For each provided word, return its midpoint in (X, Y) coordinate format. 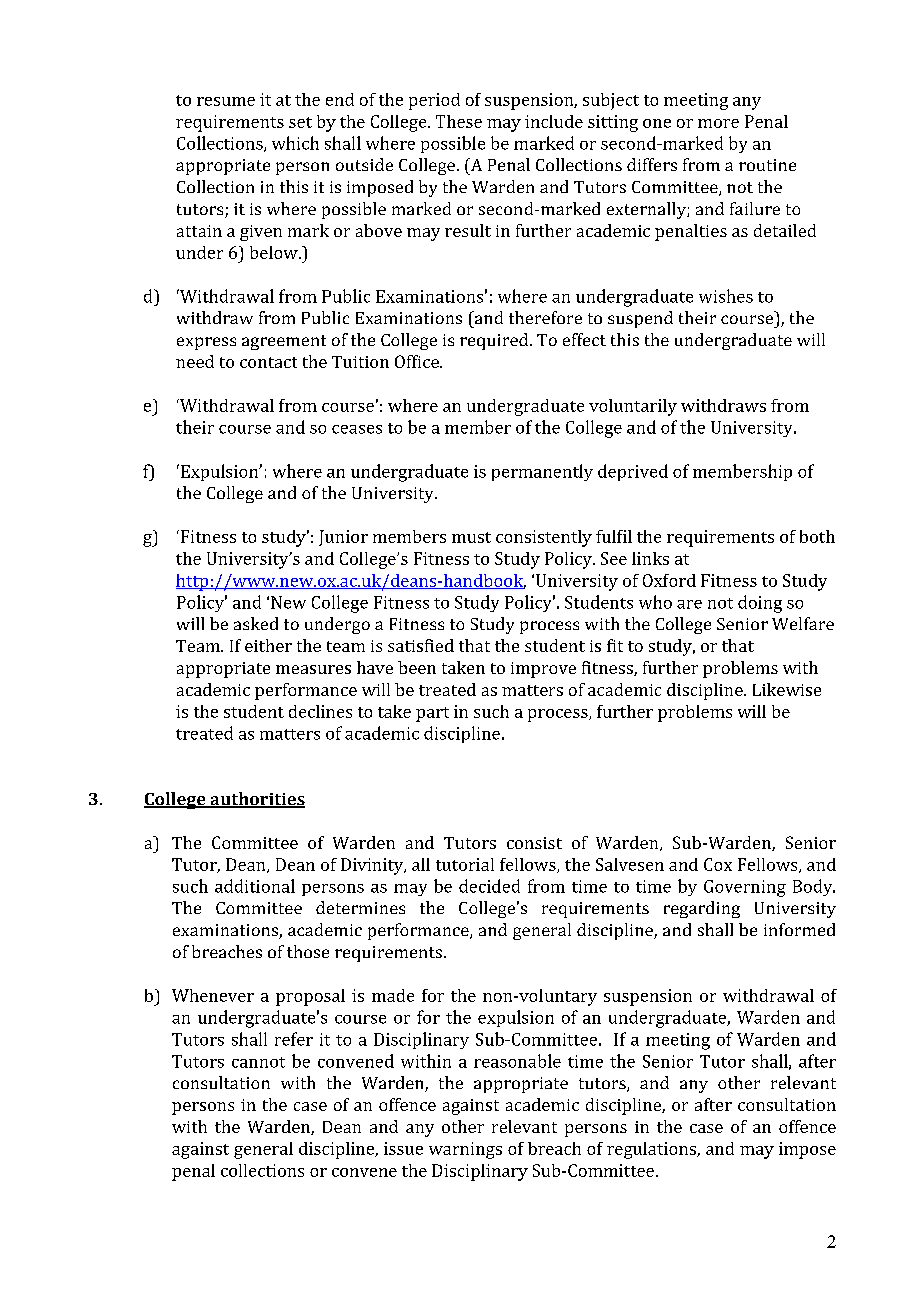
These (459, 121)
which (295, 143)
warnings (465, 1150)
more (718, 123)
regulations (652, 1150)
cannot (258, 1062)
